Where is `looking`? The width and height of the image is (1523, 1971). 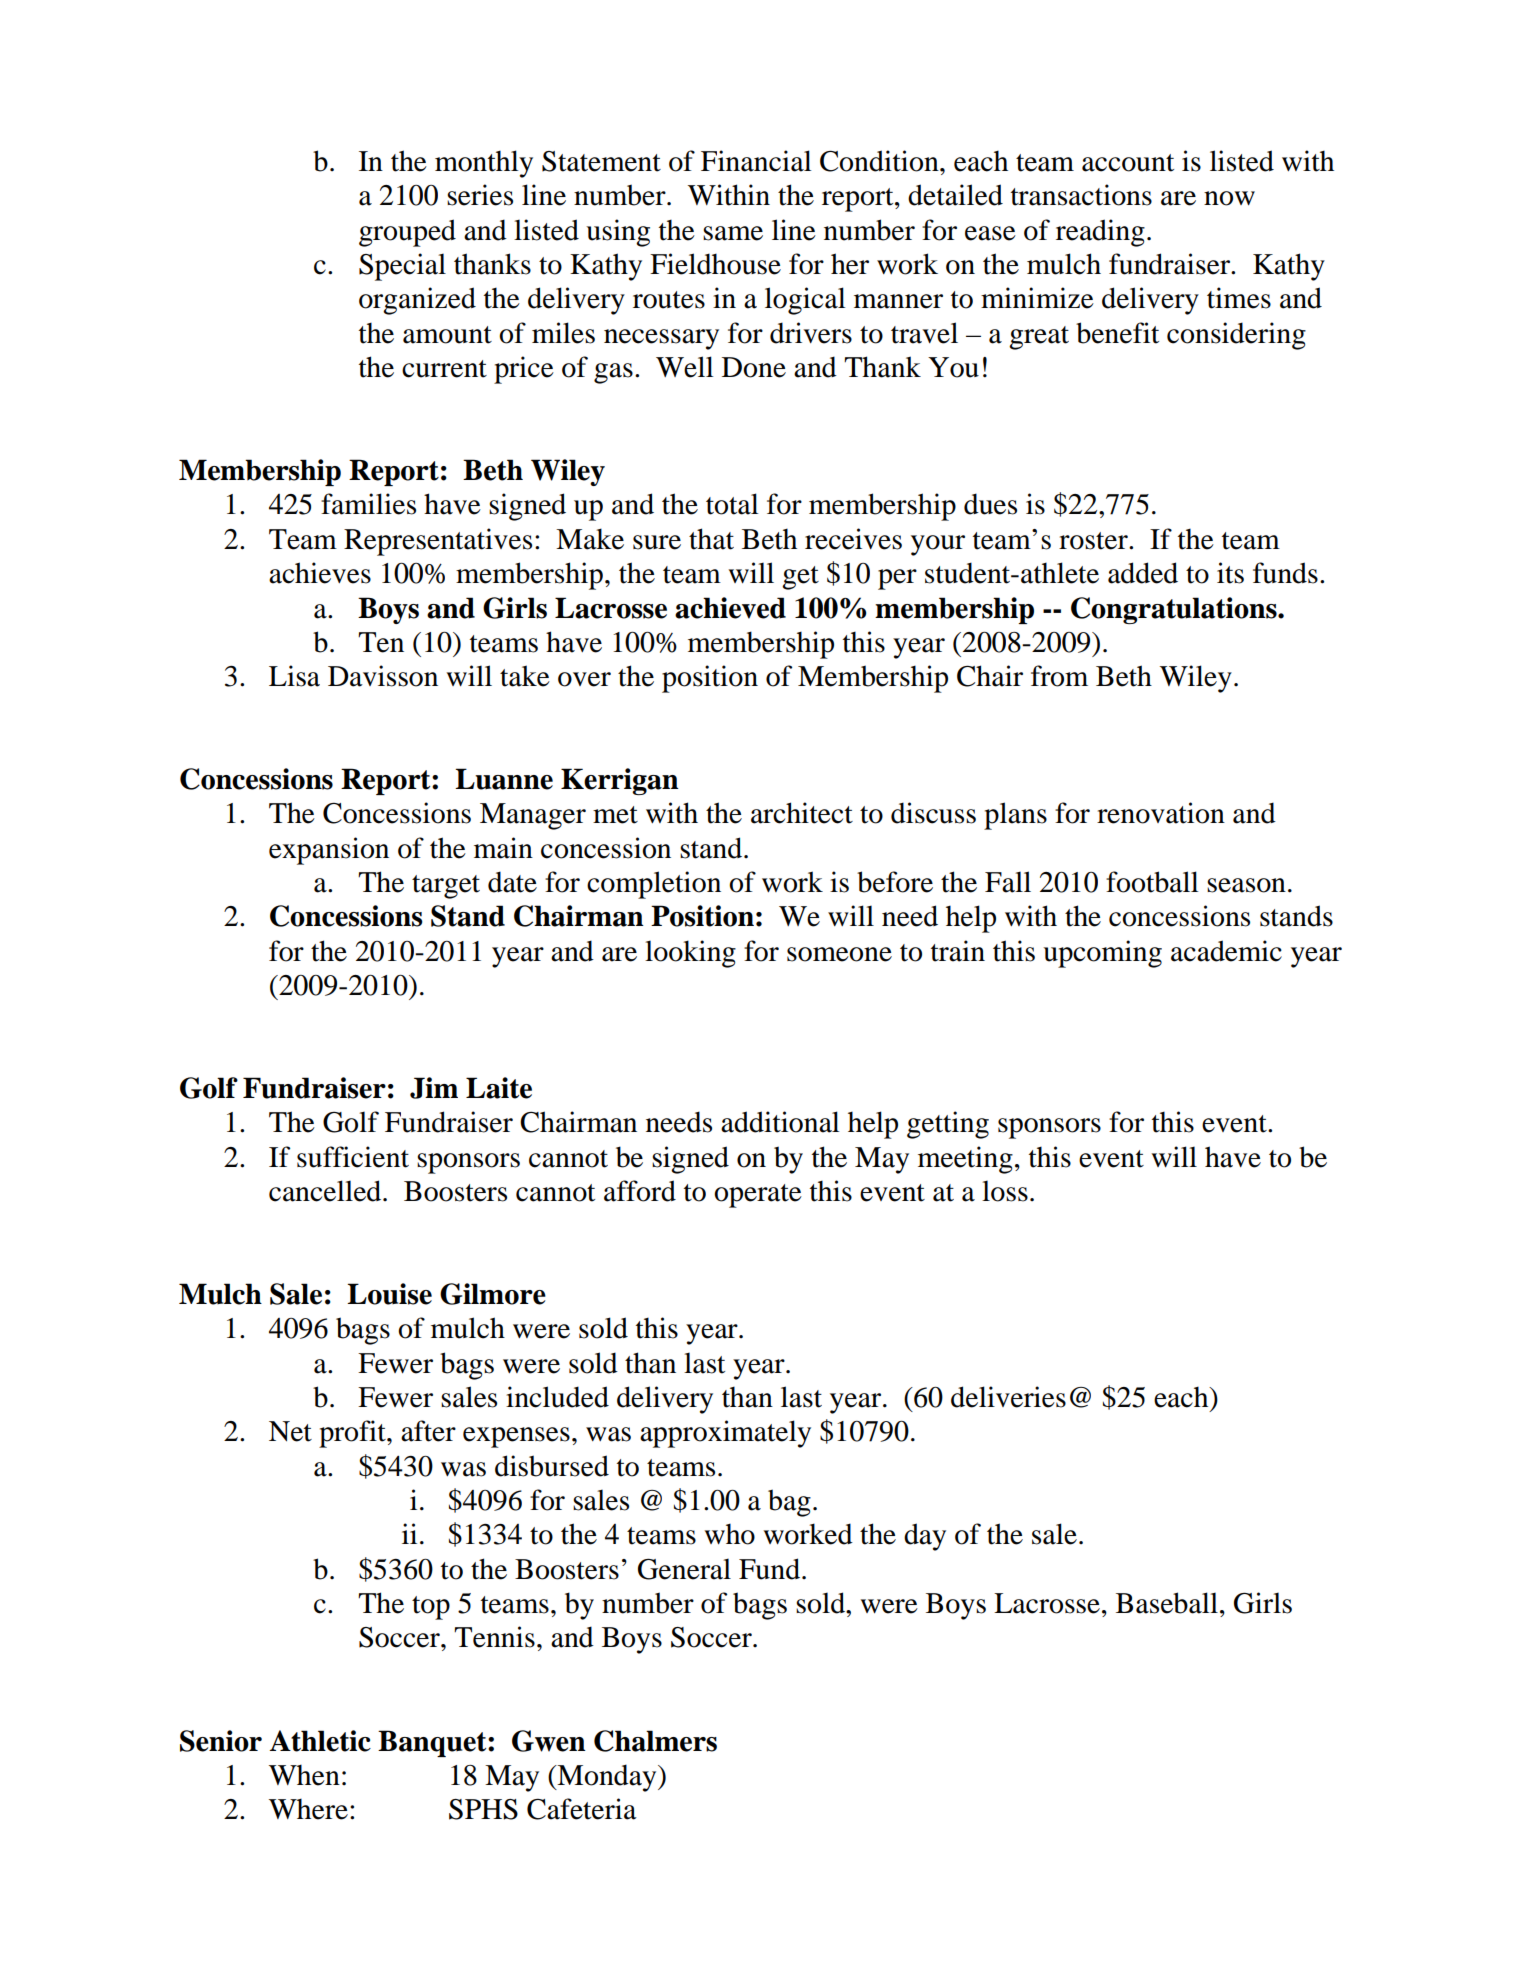
looking is located at coordinates (690, 954).
